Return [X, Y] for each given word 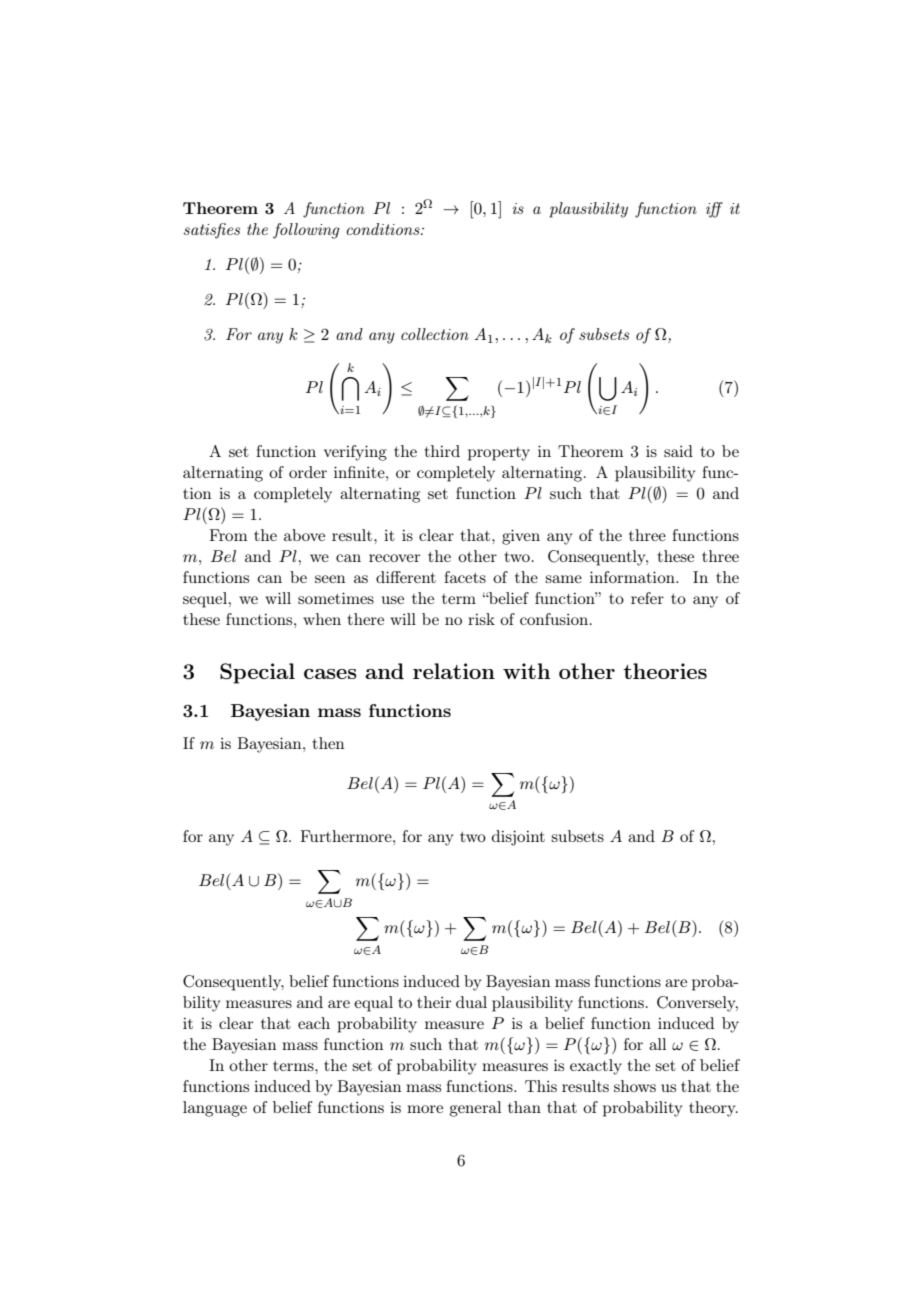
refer [647, 598]
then [328, 743]
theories [665, 671]
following [306, 231]
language [215, 1109]
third [442, 451]
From [228, 535]
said [678, 451]
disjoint [518, 838]
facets [465, 577]
